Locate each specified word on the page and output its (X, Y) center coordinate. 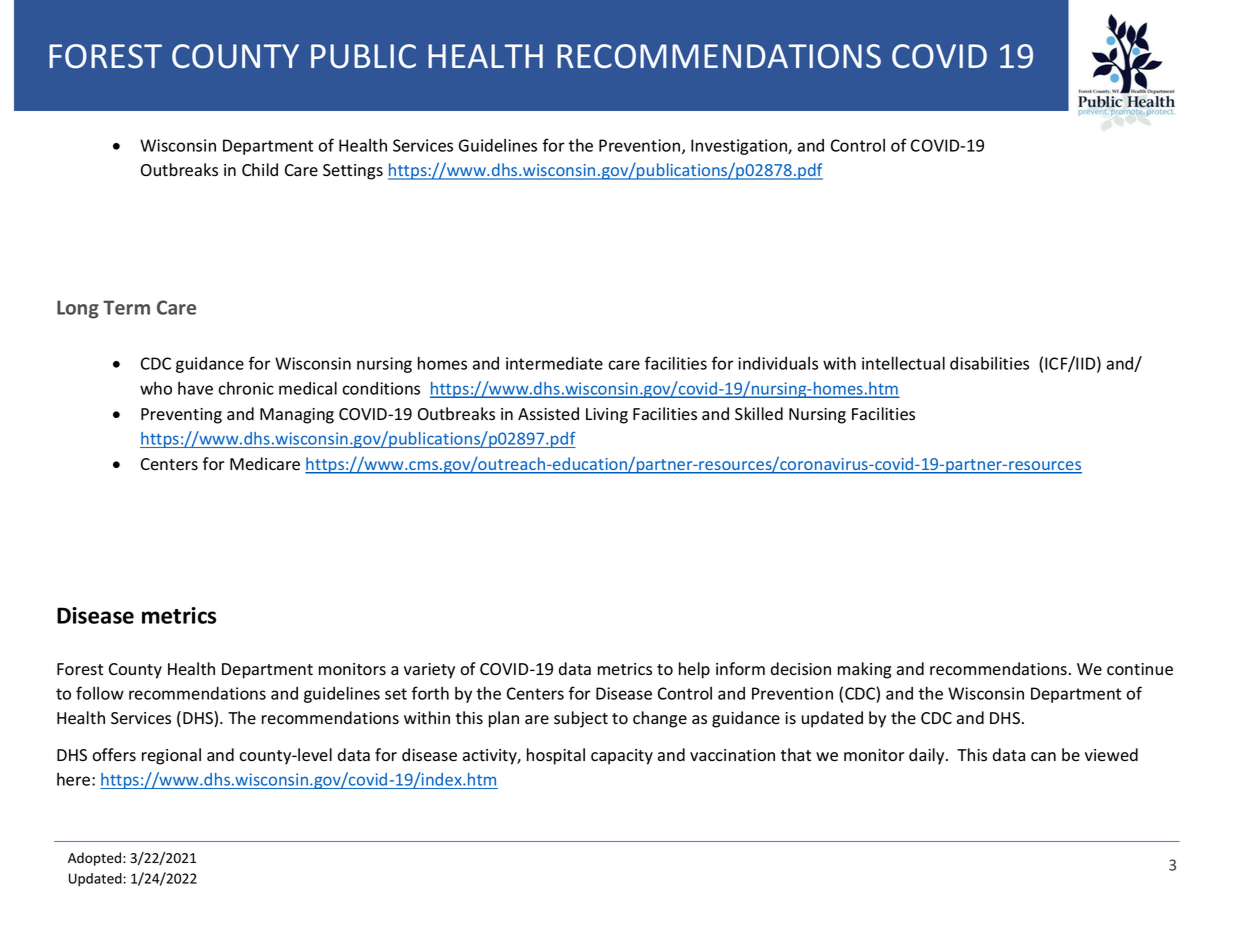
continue (1140, 669)
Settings (353, 172)
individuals (778, 363)
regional (171, 756)
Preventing (181, 416)
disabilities (989, 363)
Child (260, 169)
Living (607, 416)
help (694, 670)
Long (78, 309)
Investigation (740, 147)
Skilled (759, 414)
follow (100, 693)
